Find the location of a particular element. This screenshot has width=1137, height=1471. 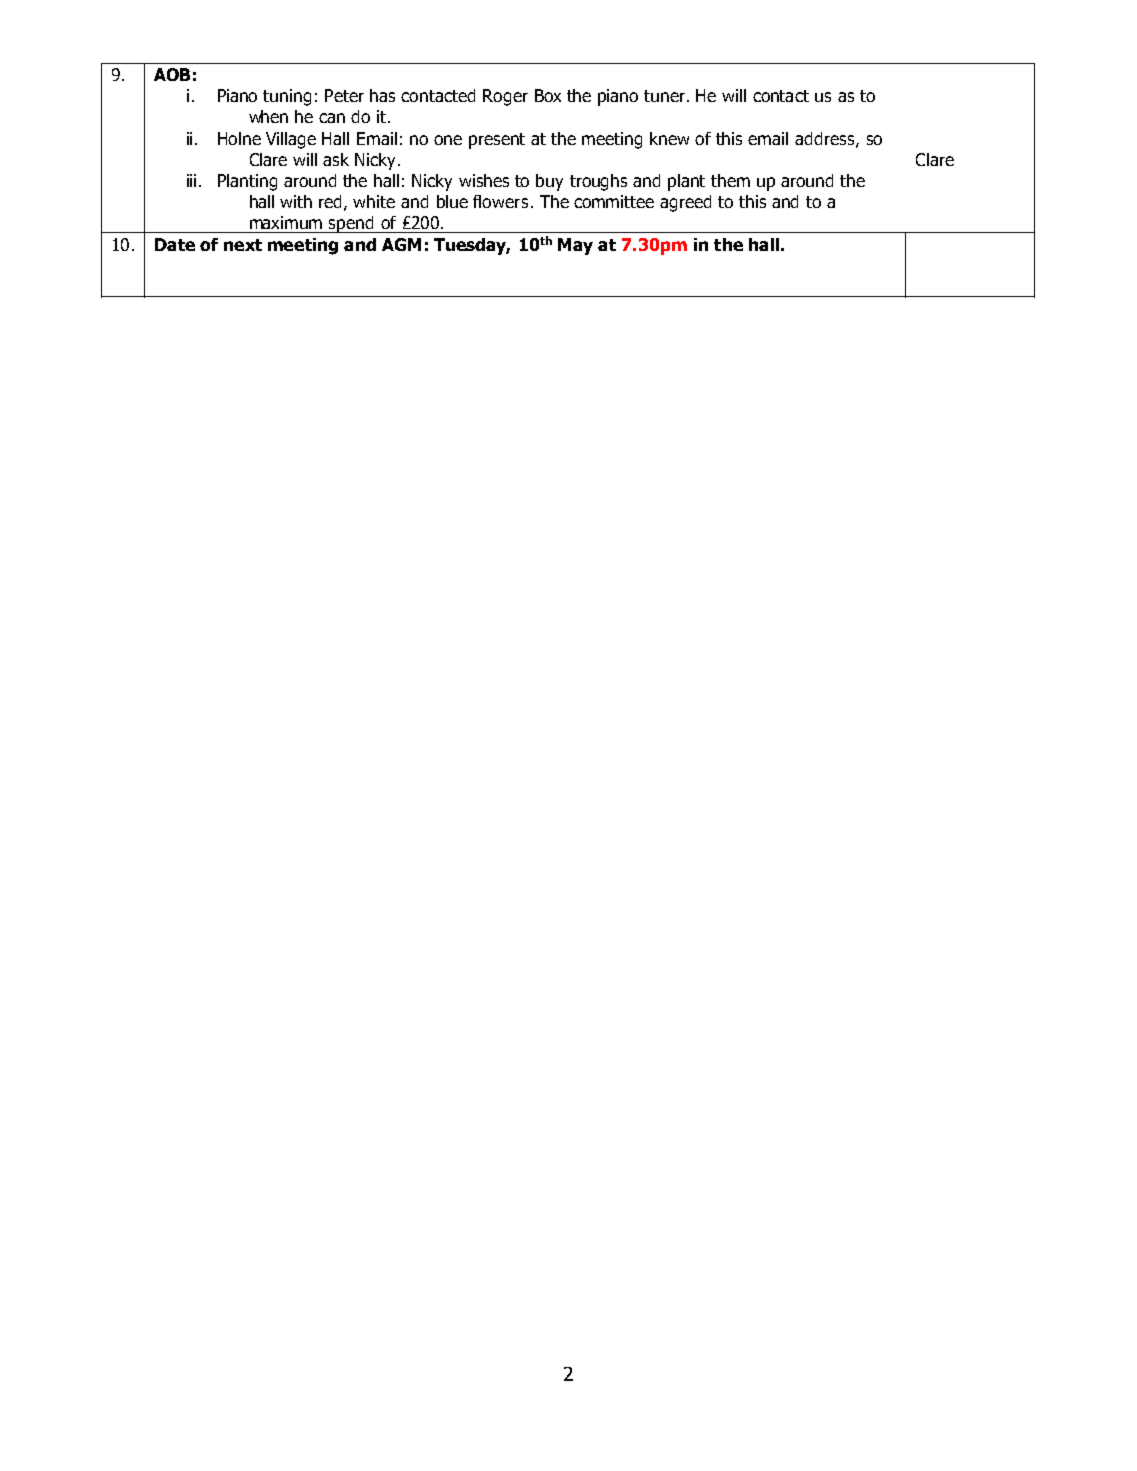

next is located at coordinates (243, 245).
